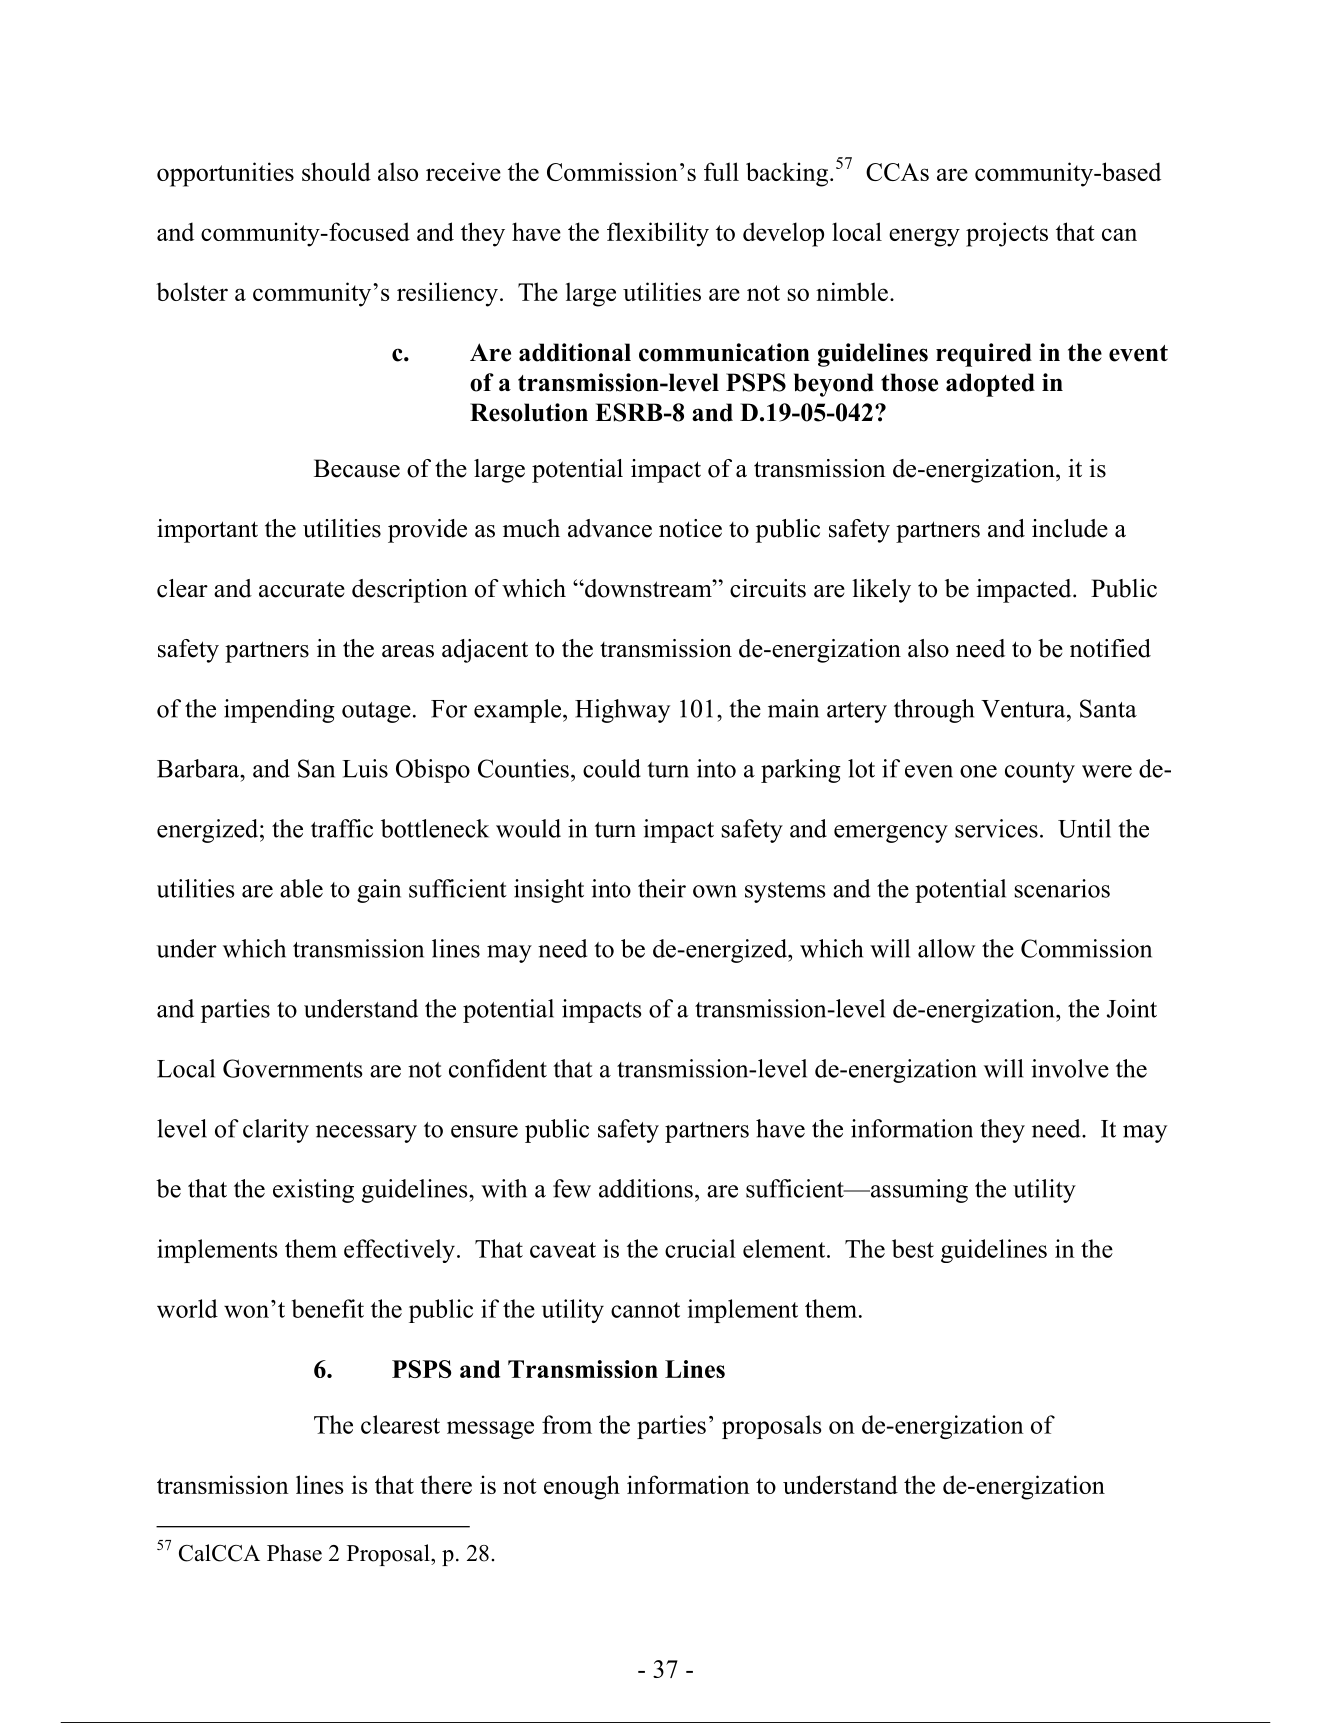  Describe the element at coordinates (302, 589) in the document. I see `accurate` at that location.
